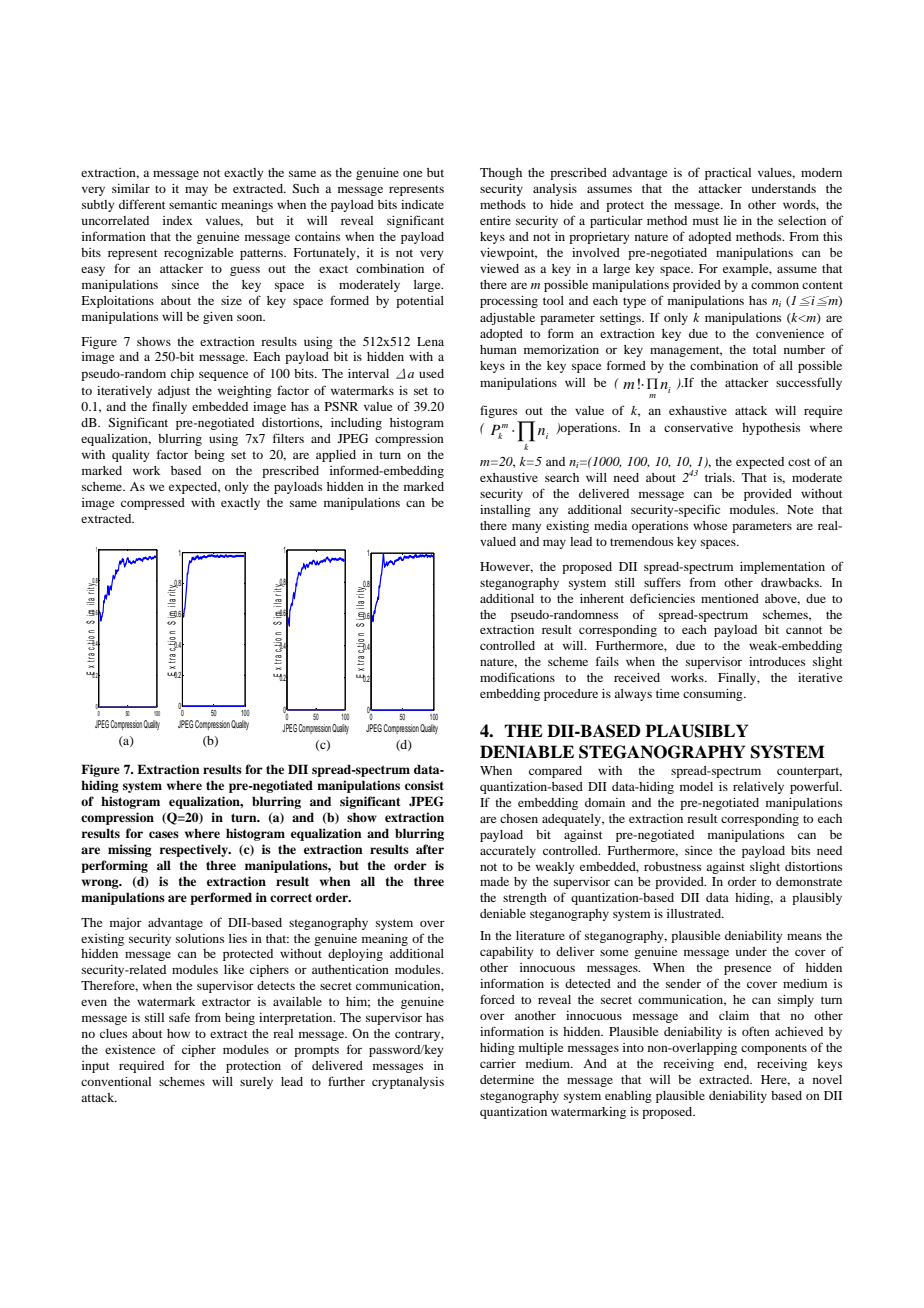 The height and width of the screenshot is (1308, 924). I want to click on used, so click(431, 373).
